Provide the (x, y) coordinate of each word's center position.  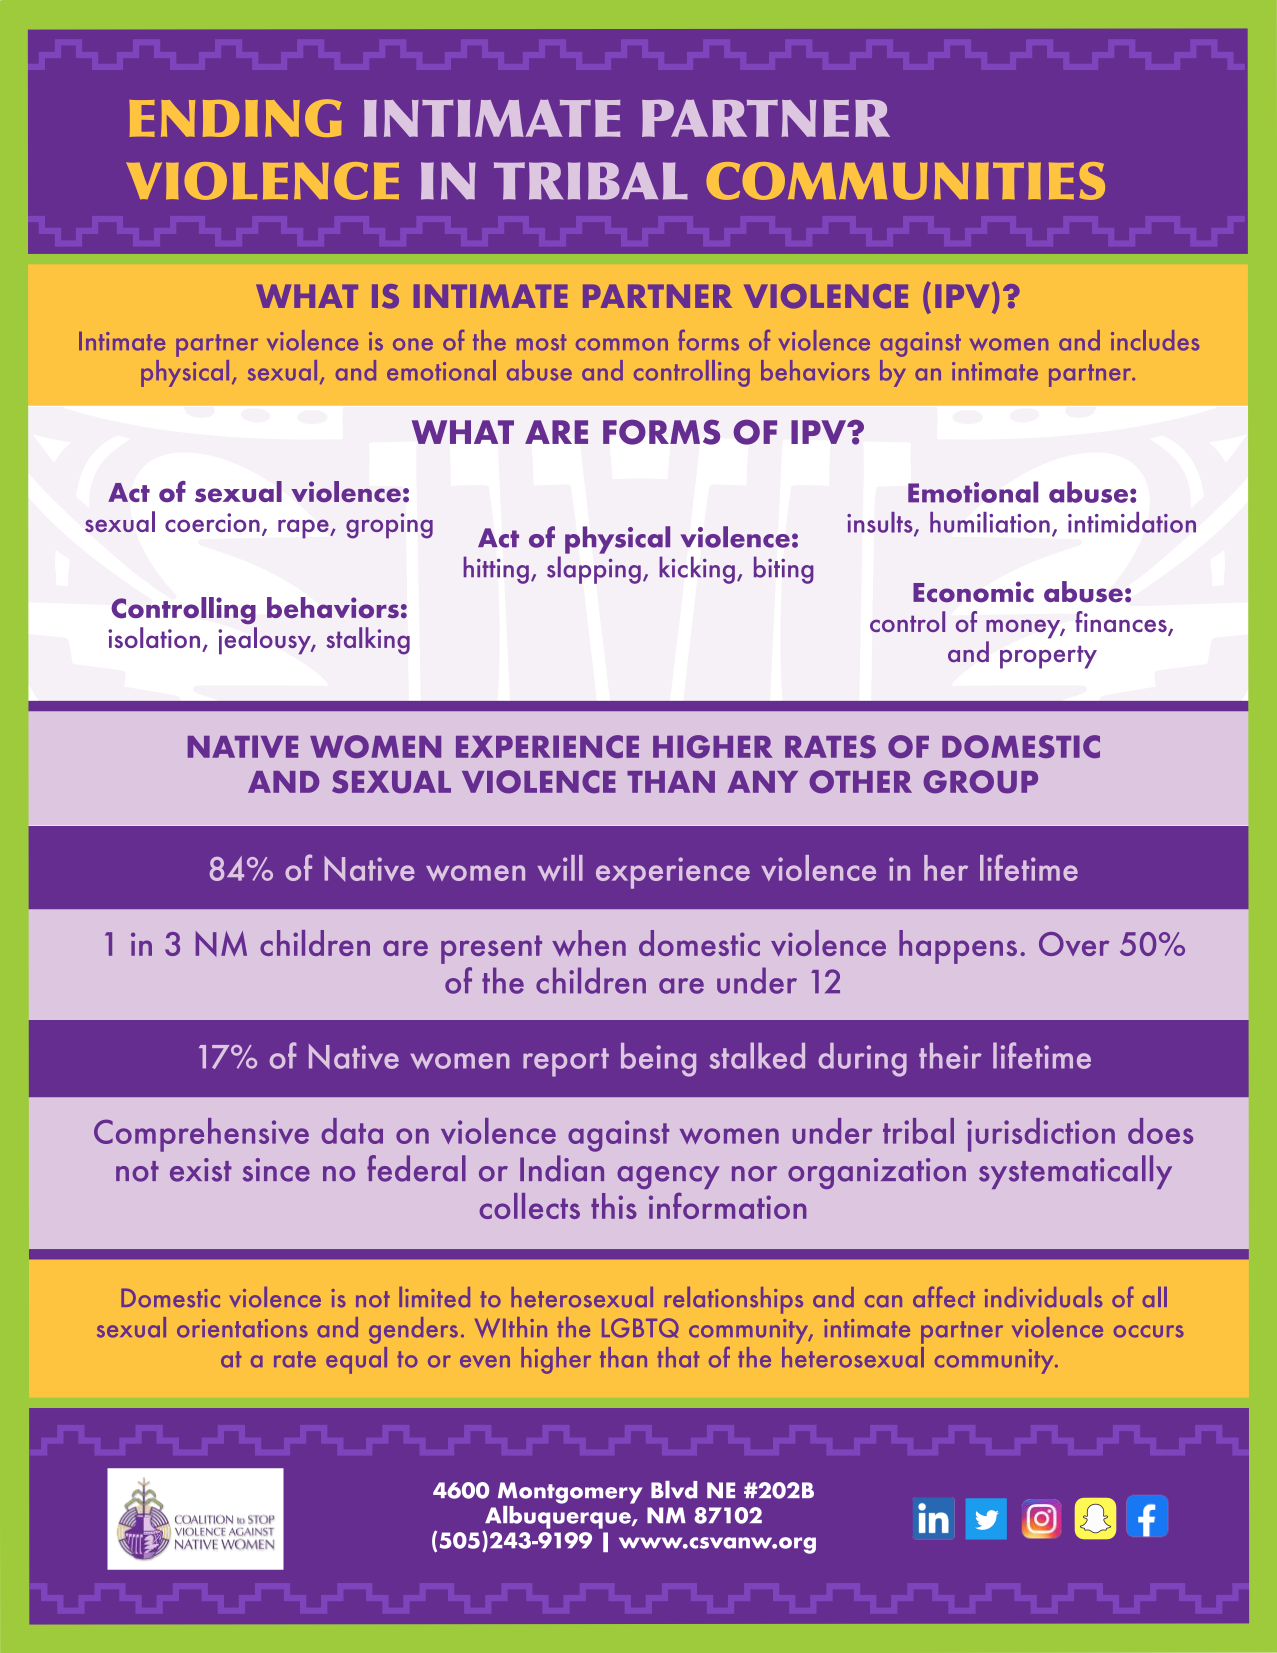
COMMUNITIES (906, 181)
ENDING (235, 118)
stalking (368, 641)
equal (356, 1360)
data (352, 1131)
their (950, 1056)
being (658, 1060)
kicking (697, 570)
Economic (973, 591)
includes (1155, 340)
